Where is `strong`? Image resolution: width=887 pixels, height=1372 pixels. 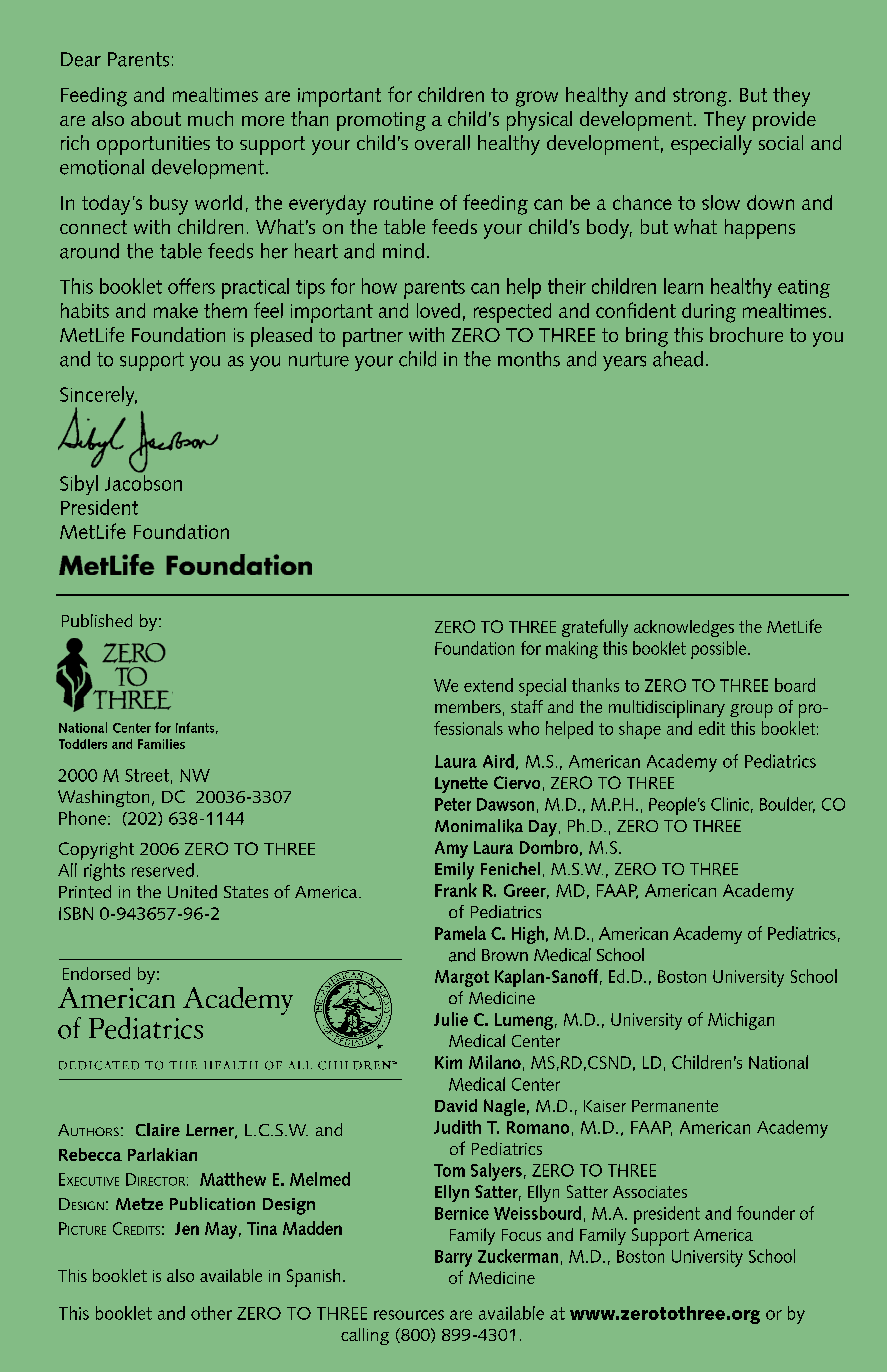 strong is located at coordinates (700, 97).
